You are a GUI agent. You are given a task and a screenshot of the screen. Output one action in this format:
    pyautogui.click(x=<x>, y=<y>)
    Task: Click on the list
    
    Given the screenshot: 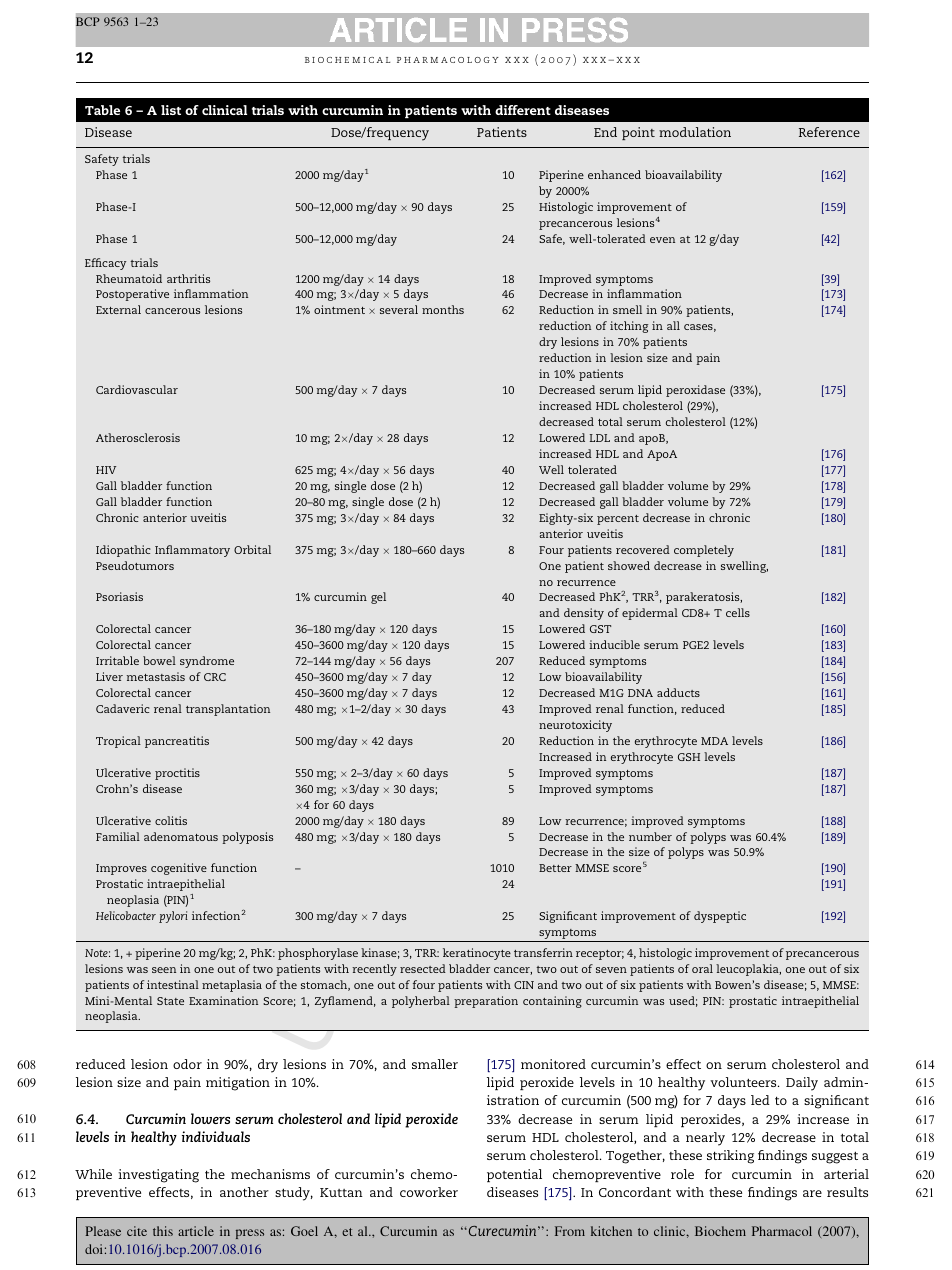 What is the action you would take?
    pyautogui.click(x=171, y=110)
